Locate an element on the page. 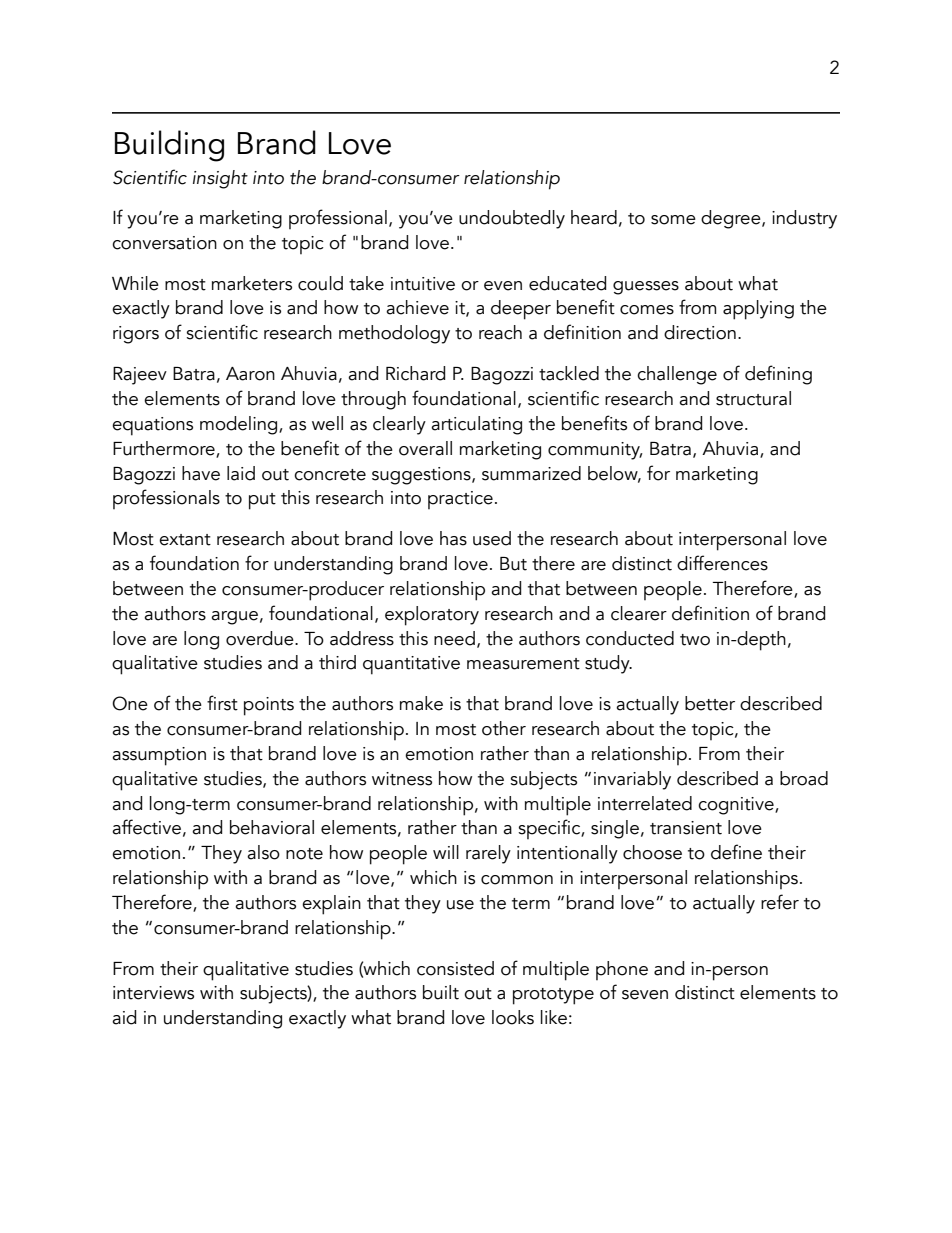 Image resolution: width=952 pixels, height=1233 pixels. insight is located at coordinates (220, 179).
